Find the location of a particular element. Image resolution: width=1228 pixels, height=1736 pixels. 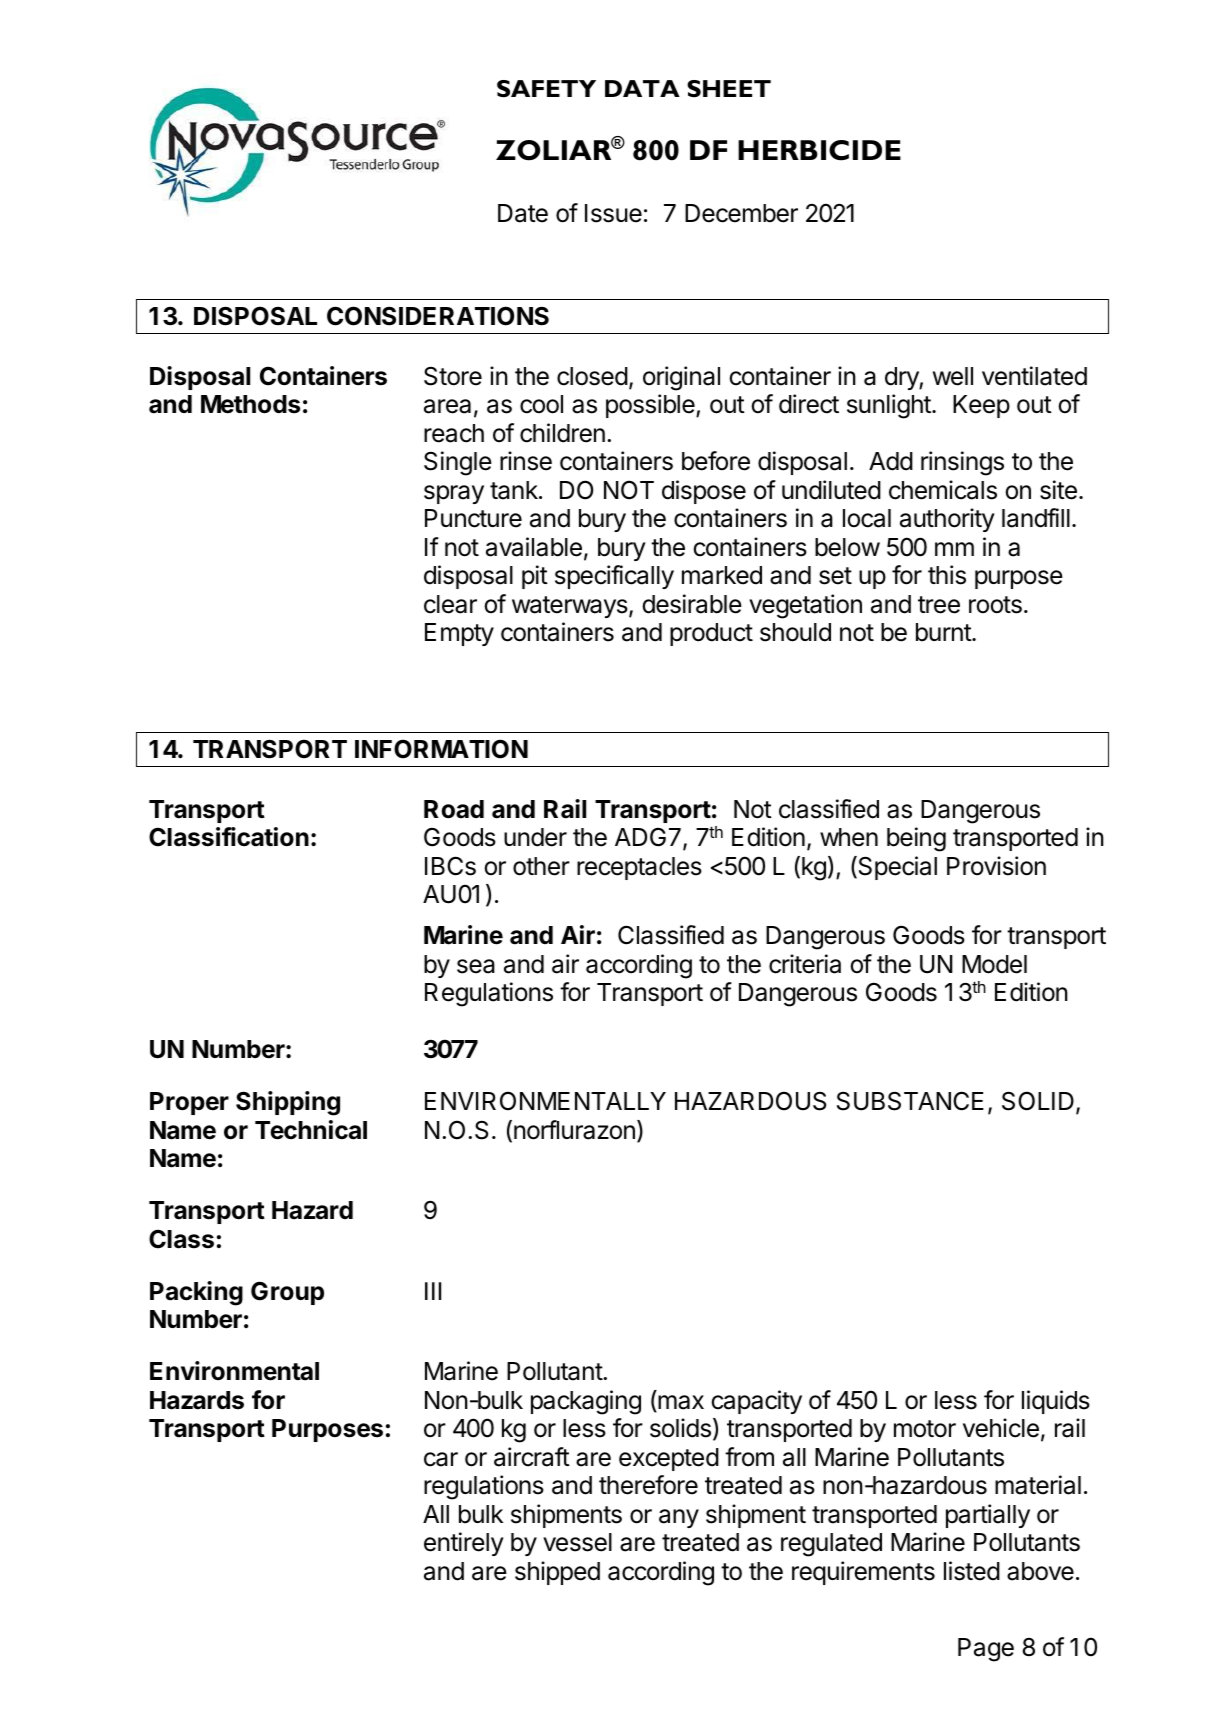

HERBICIDE is located at coordinates (819, 150).
